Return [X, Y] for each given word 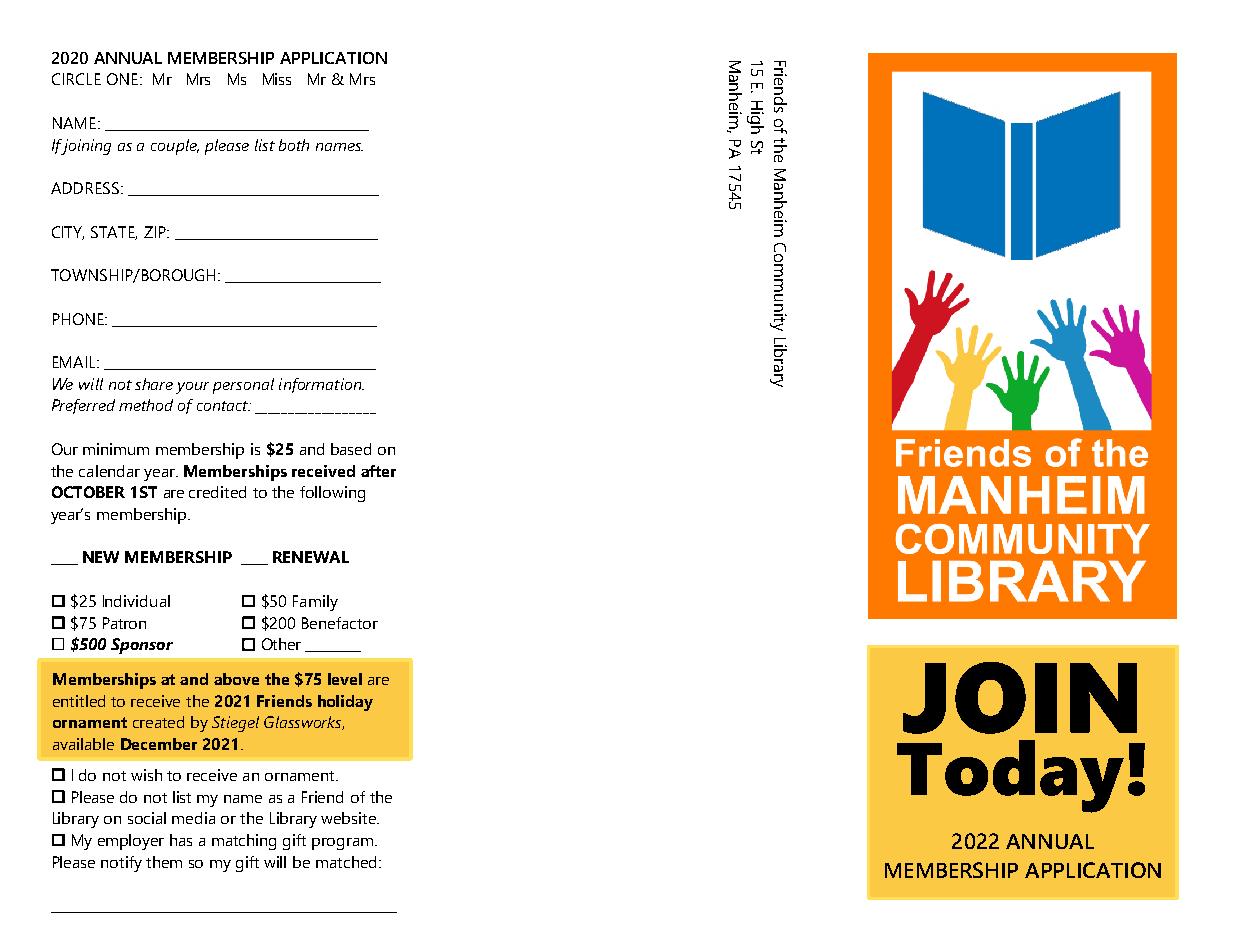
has [181, 840]
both [294, 145]
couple [175, 147]
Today [1010, 776]
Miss [277, 79]
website [350, 818]
